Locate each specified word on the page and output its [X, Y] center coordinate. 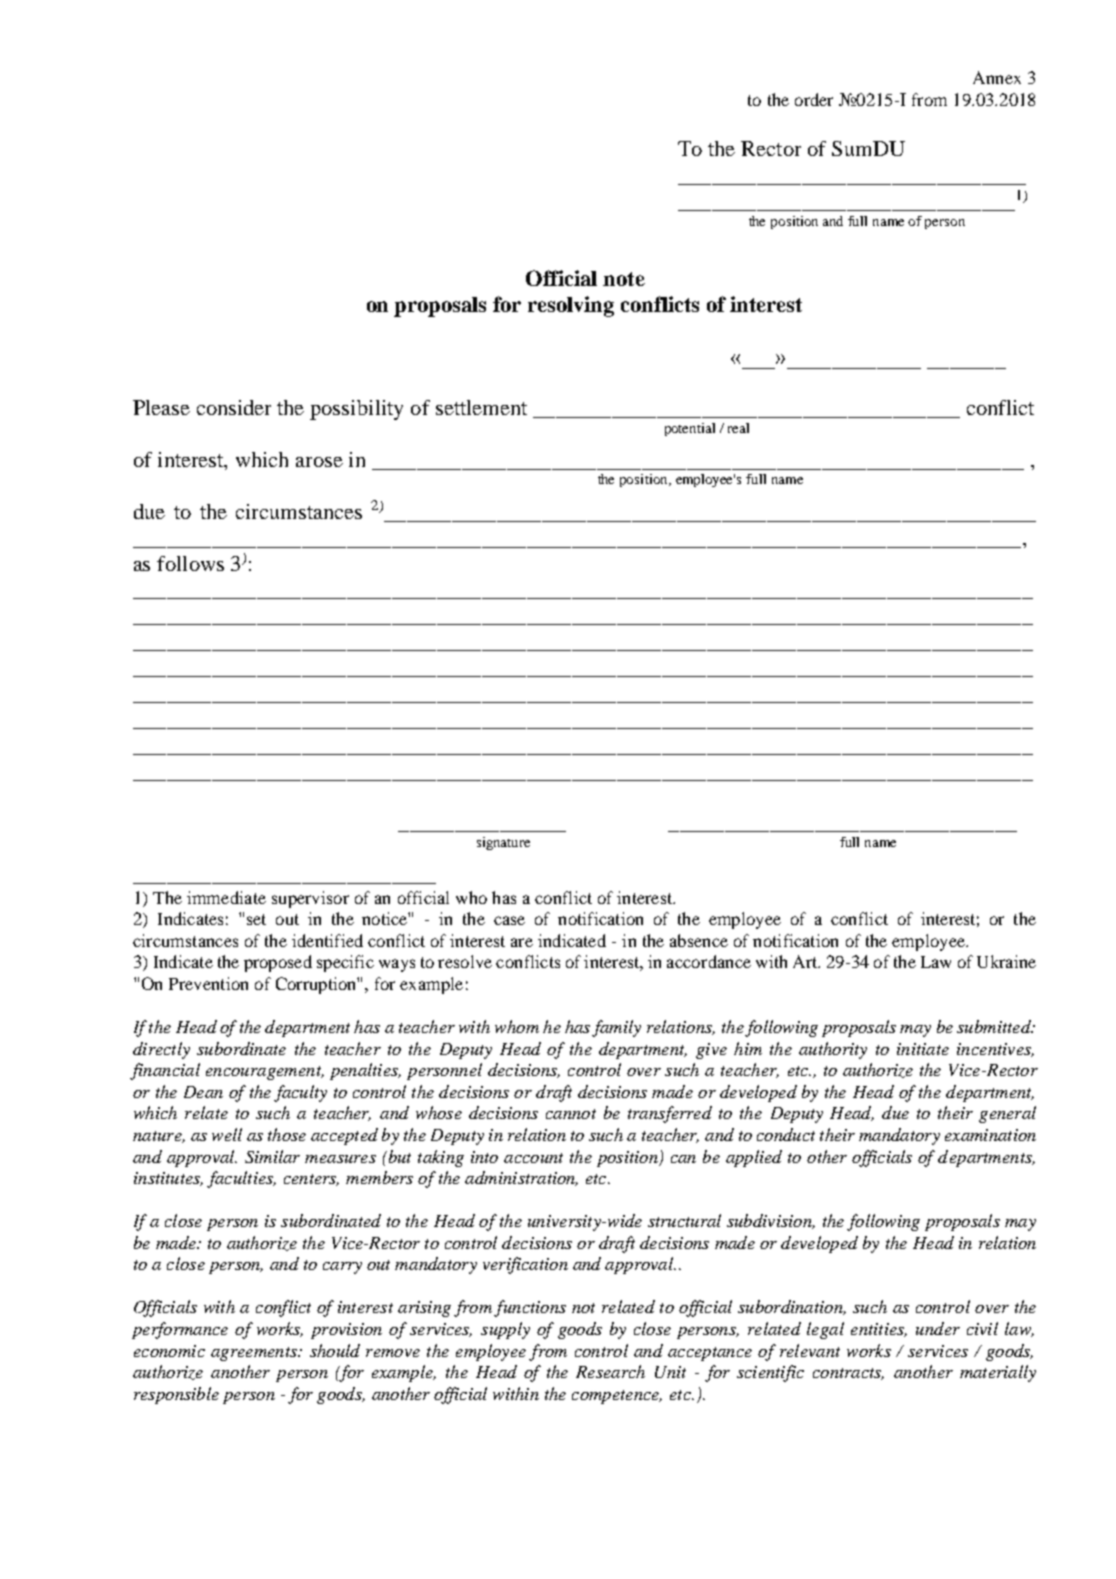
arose [319, 462]
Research [610, 1371]
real [738, 428]
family [616, 1028]
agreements [255, 1354]
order [814, 99]
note [624, 279]
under [938, 1328]
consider [234, 407]
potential [690, 429]
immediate [226, 897]
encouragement [265, 1073]
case [509, 920]
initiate [923, 1049]
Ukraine [1006, 961]
